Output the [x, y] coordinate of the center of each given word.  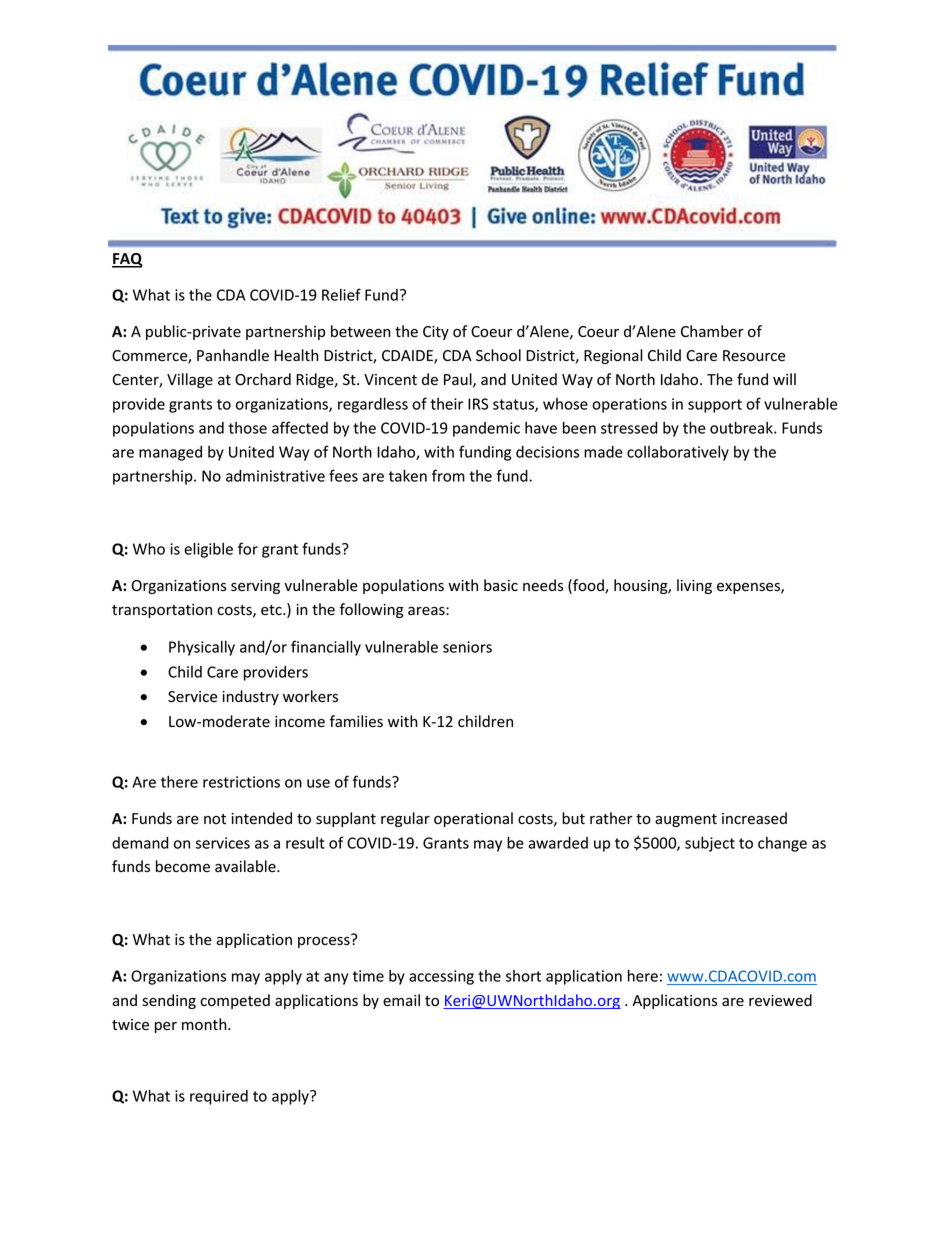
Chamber [712, 331]
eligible [208, 550]
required [219, 1097]
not [215, 819]
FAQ [127, 260]
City [436, 333]
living [694, 586]
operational [473, 819]
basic [501, 585]
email [401, 1000]
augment [686, 820]
